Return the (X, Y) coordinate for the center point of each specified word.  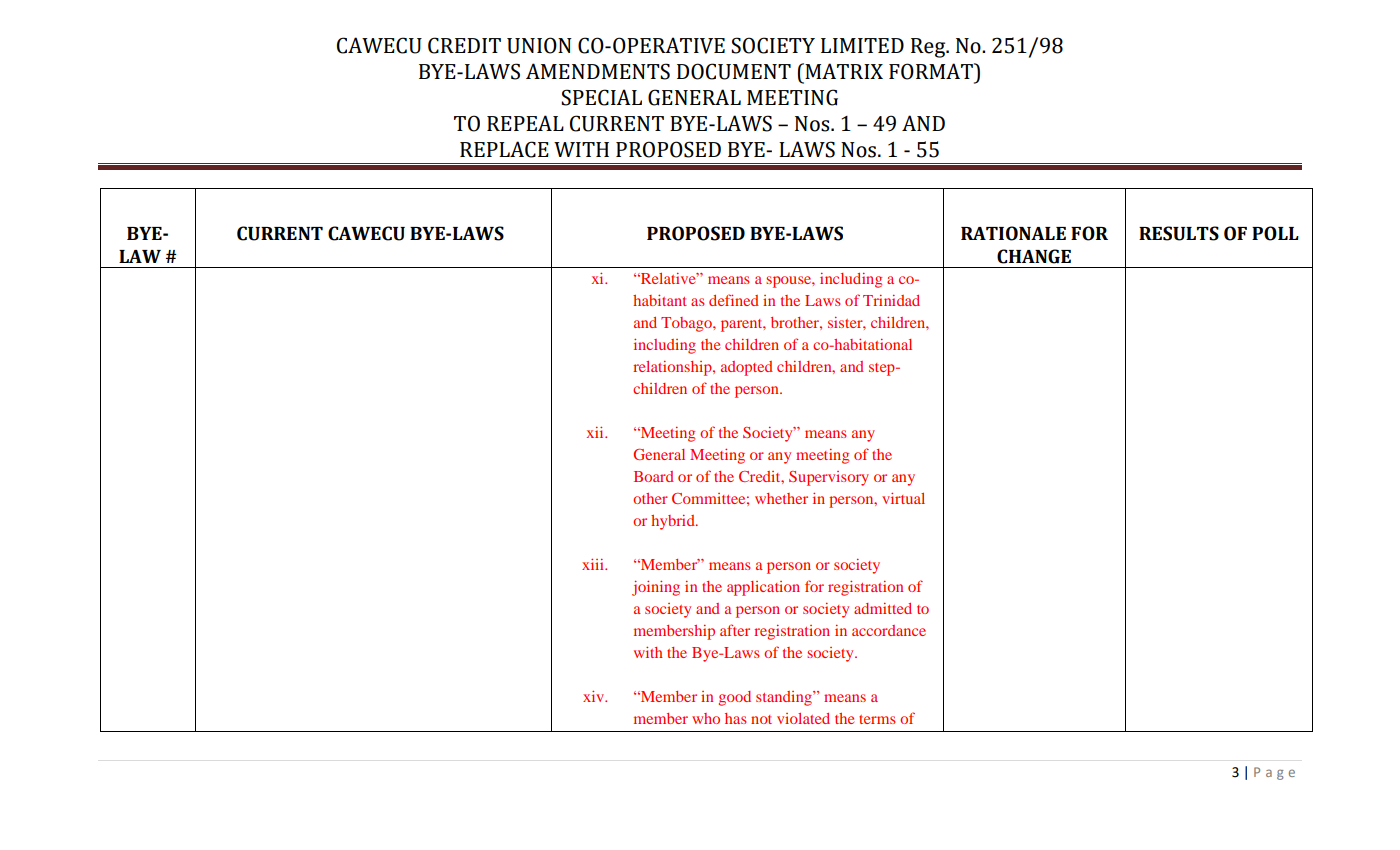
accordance (889, 630)
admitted (883, 608)
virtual (903, 498)
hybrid (674, 522)
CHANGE (1034, 256)
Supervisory (829, 478)
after (735, 630)
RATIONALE (1013, 233)
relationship (673, 368)
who (706, 718)
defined (734, 300)
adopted (747, 368)
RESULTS (1179, 233)
